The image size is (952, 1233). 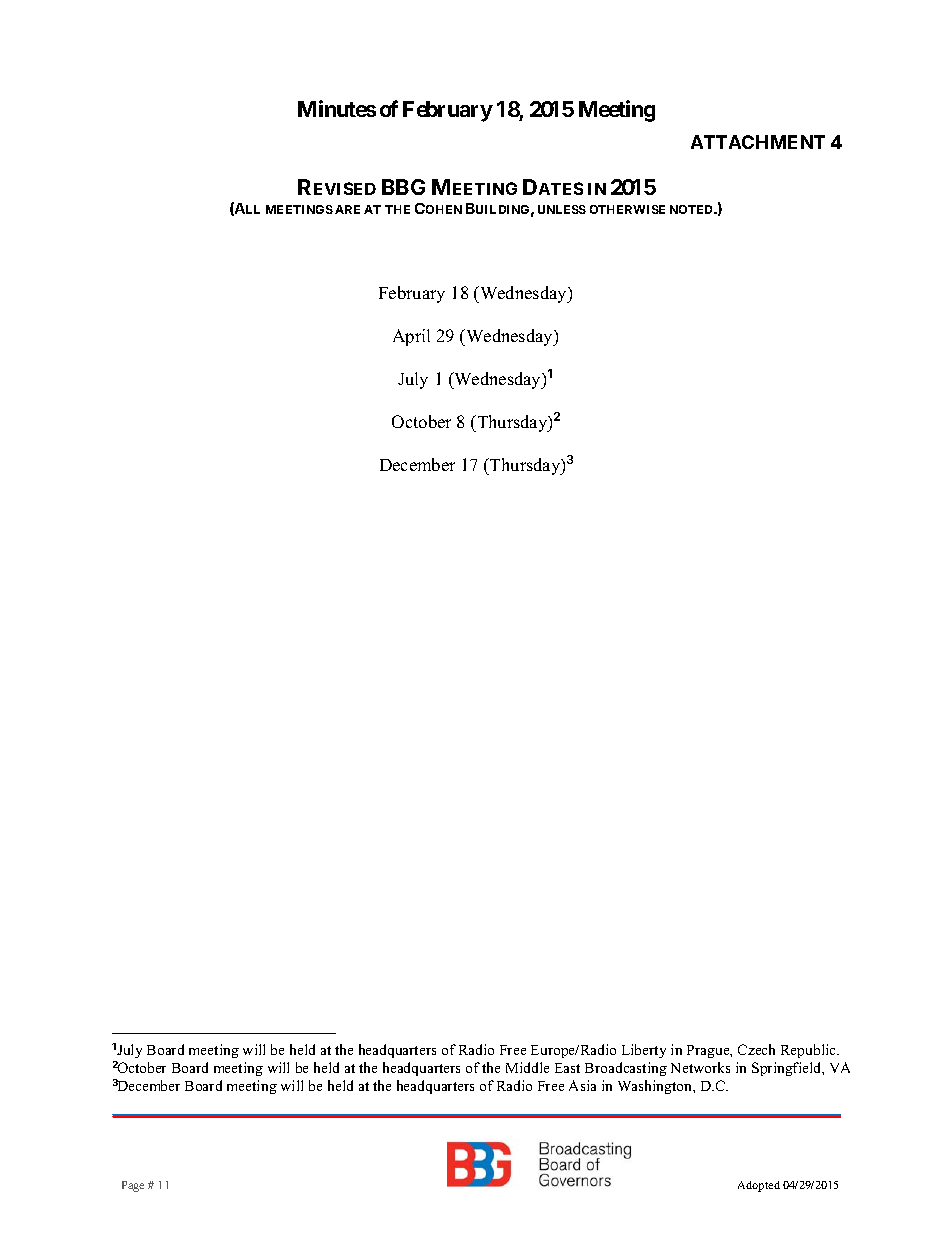 I want to click on Page, so click(x=133, y=1186).
